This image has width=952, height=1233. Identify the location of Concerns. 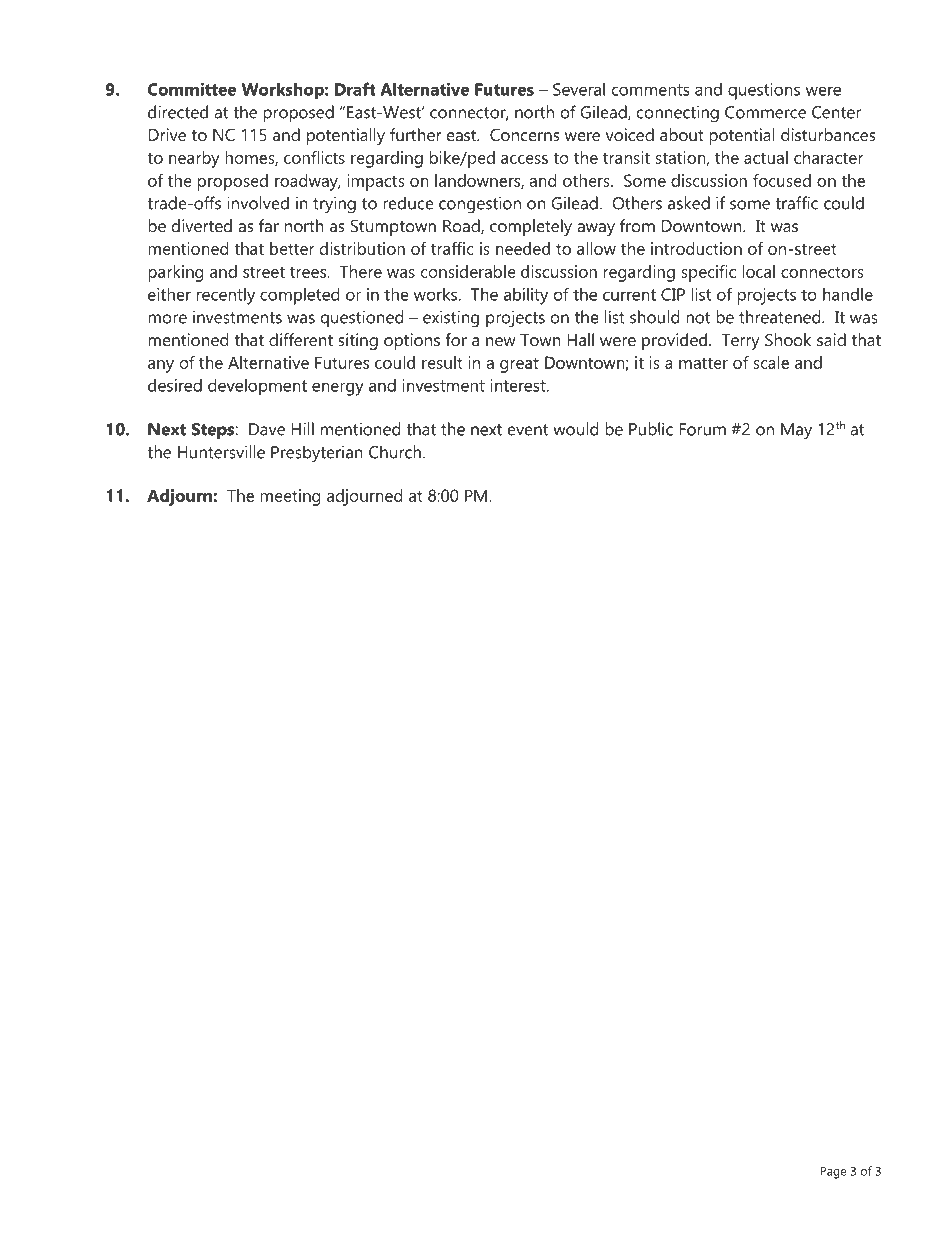
(525, 134).
